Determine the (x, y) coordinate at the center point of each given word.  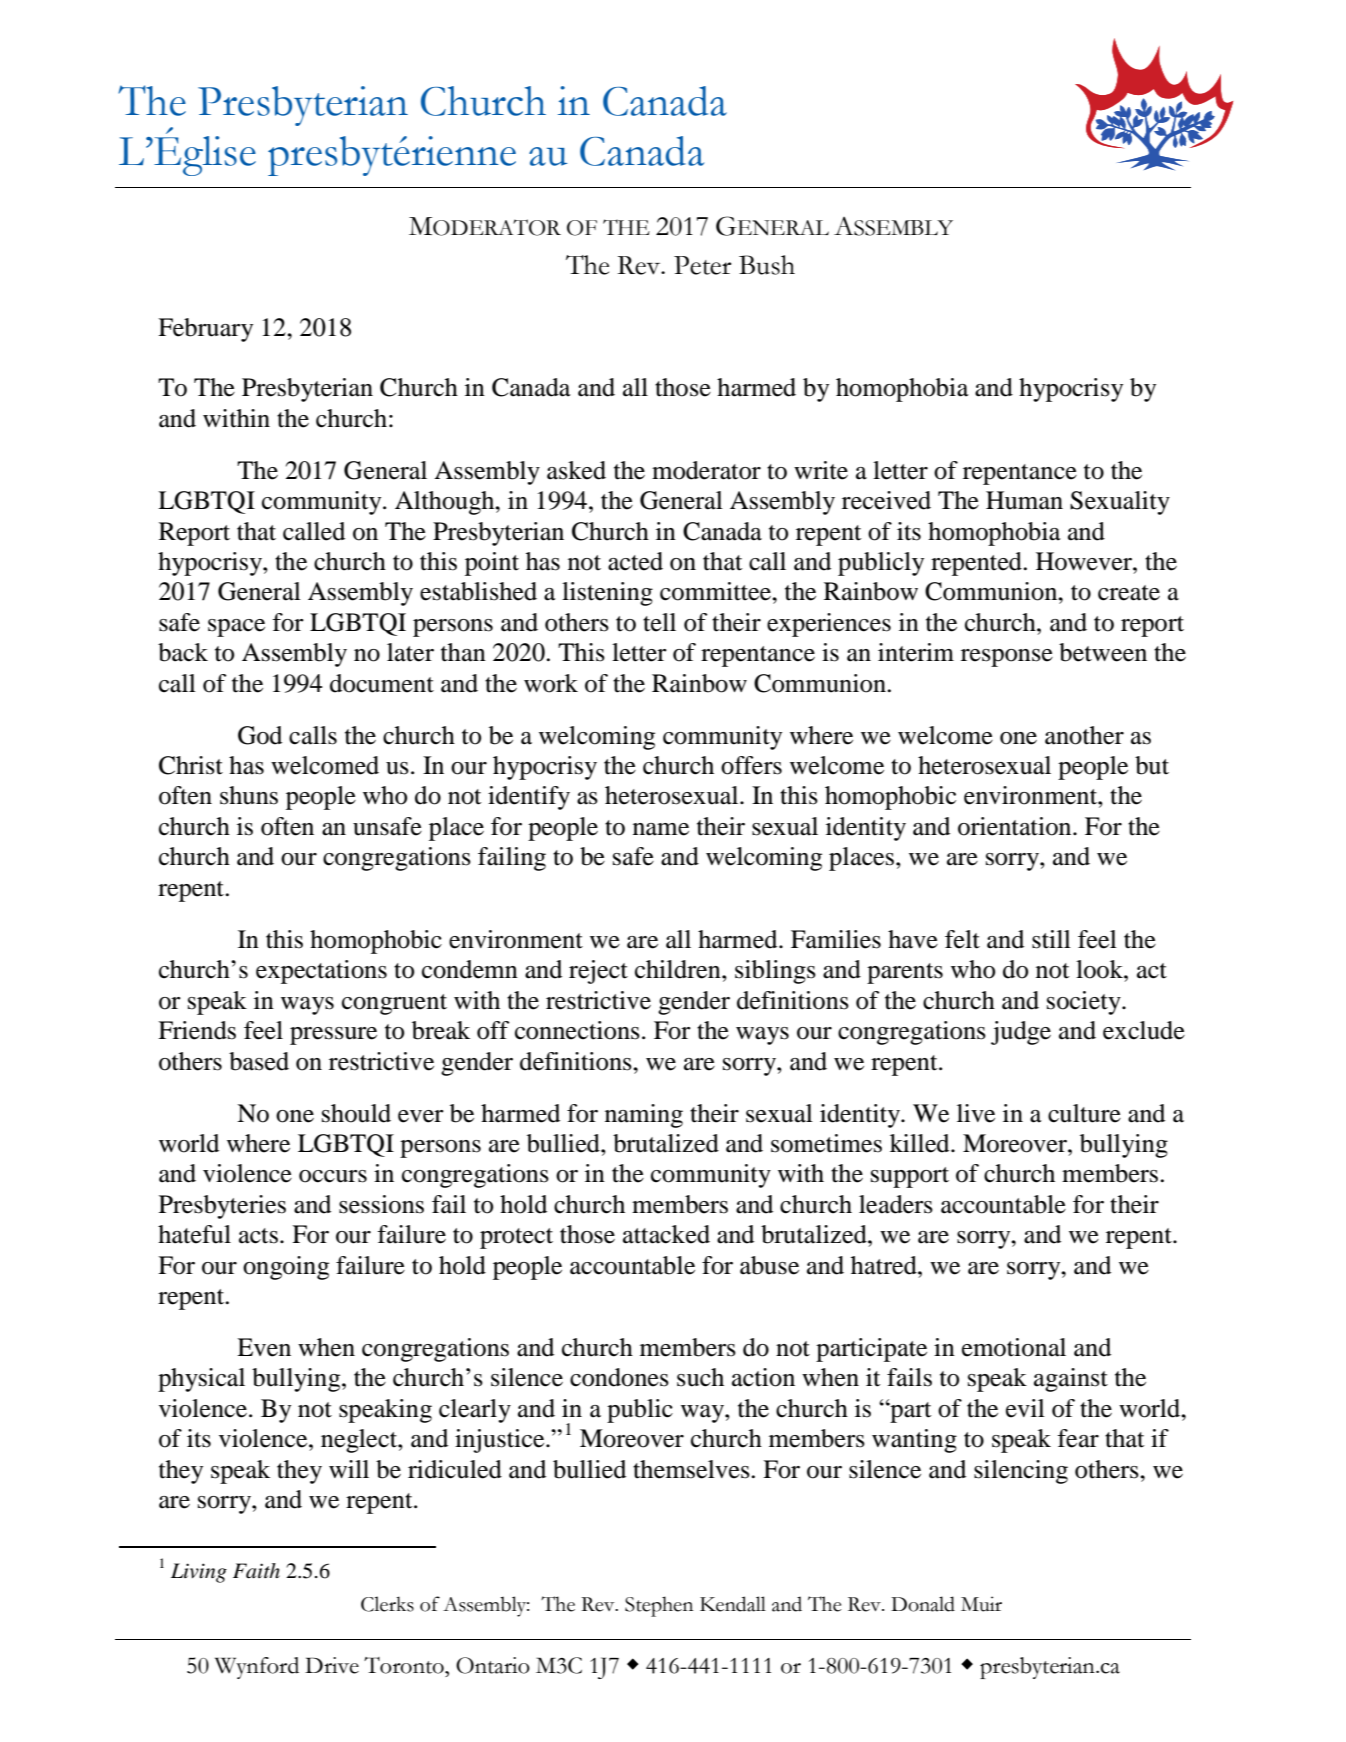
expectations (321, 972)
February (205, 330)
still (1051, 939)
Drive (332, 1665)
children (679, 969)
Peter (702, 265)
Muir (981, 1604)
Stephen (659, 1606)
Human (1024, 500)
